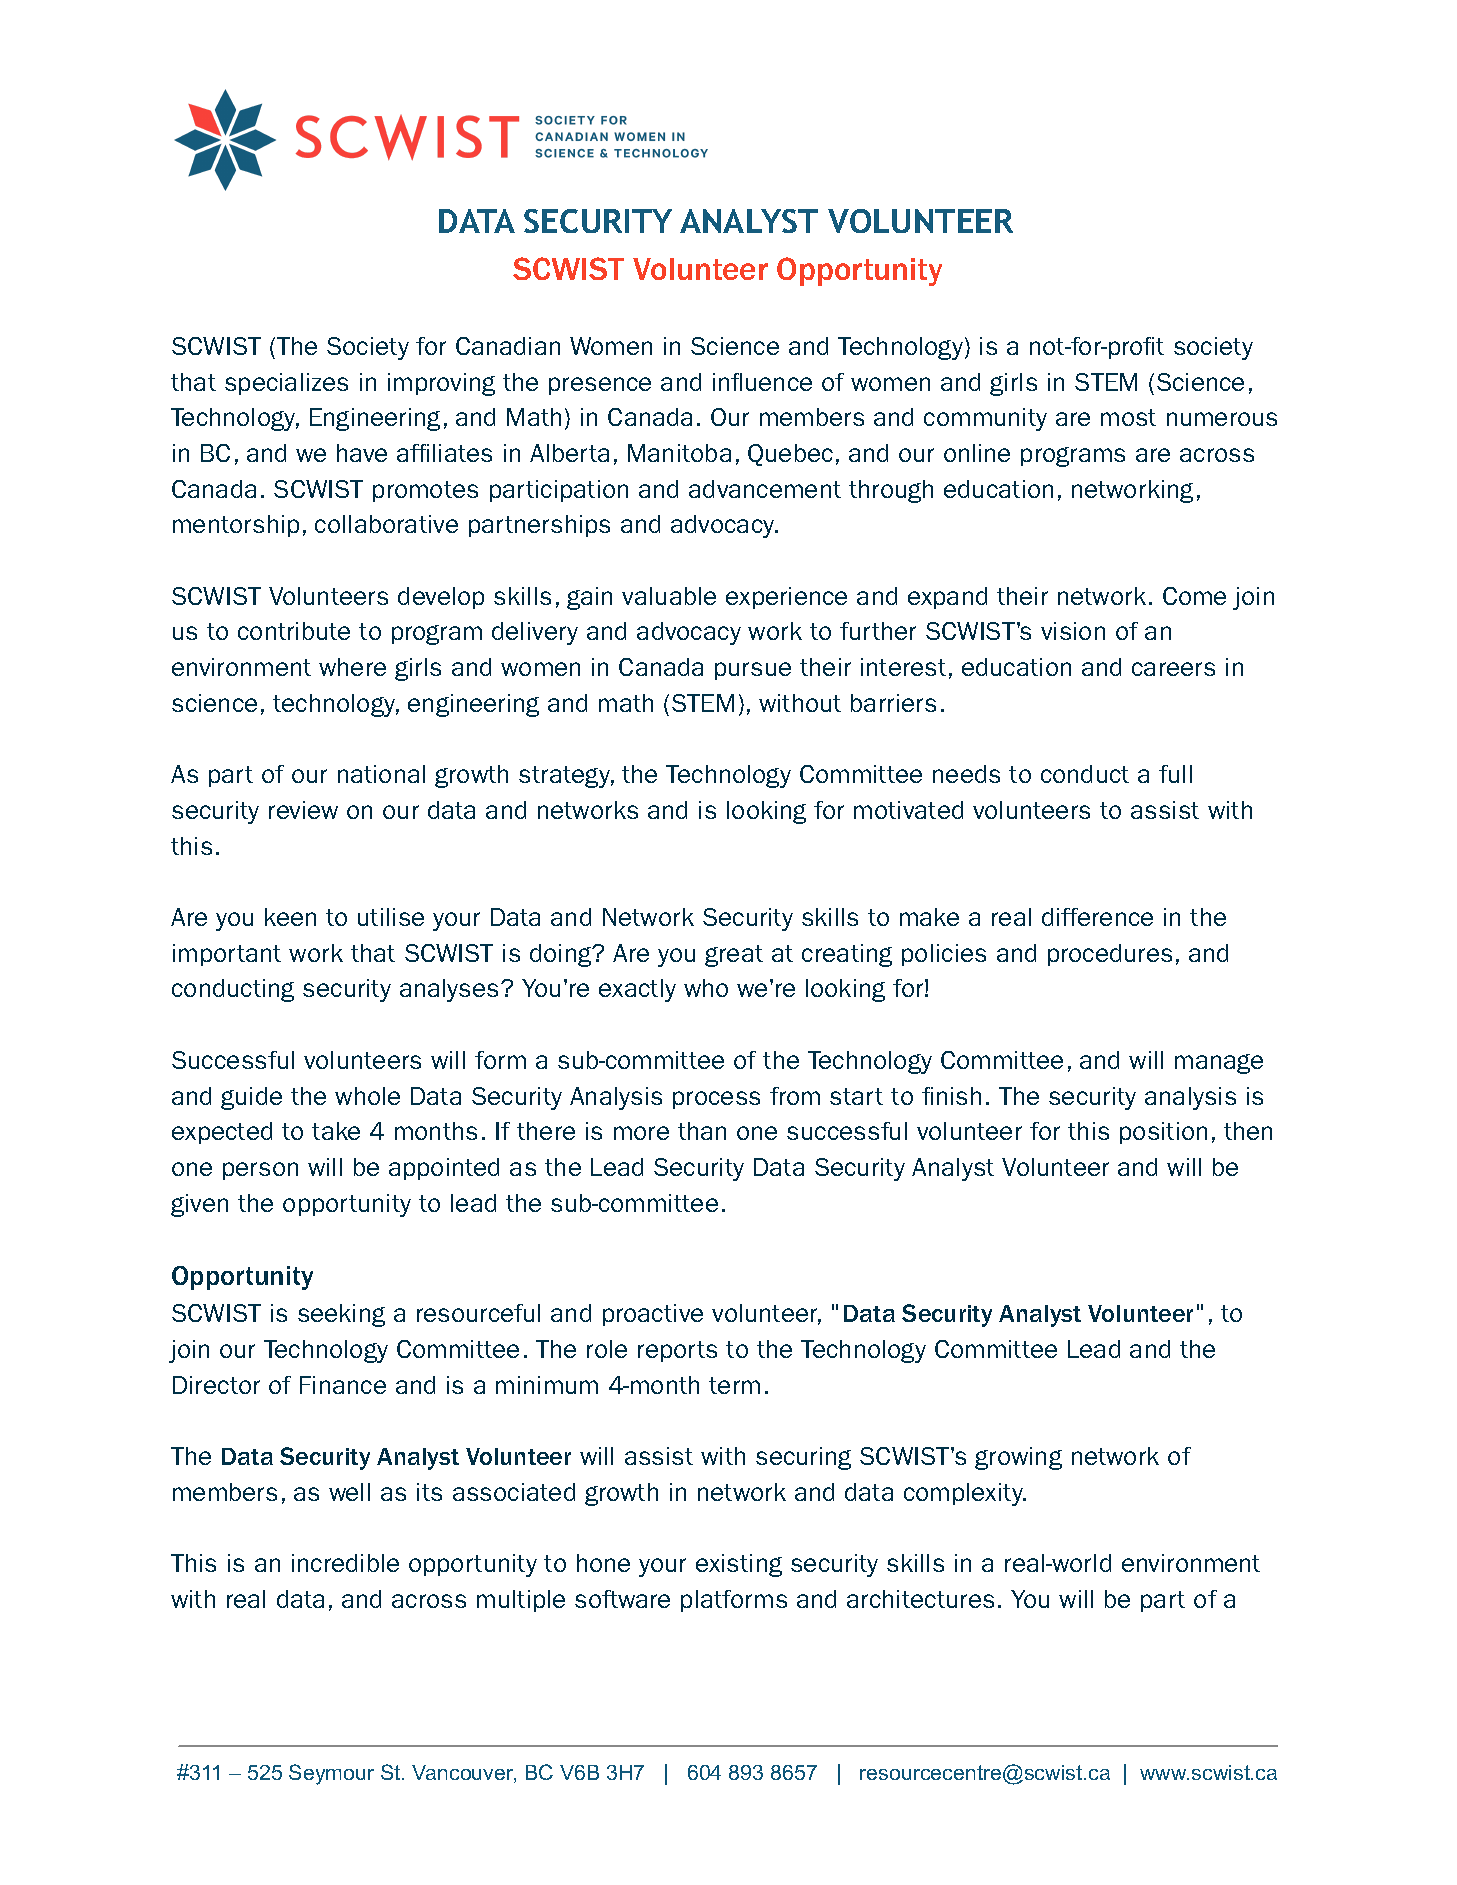 This screenshot has width=1457, height=1885. What do you see at coordinates (331, 1774) in the screenshot?
I see `Seymour` at bounding box center [331, 1774].
